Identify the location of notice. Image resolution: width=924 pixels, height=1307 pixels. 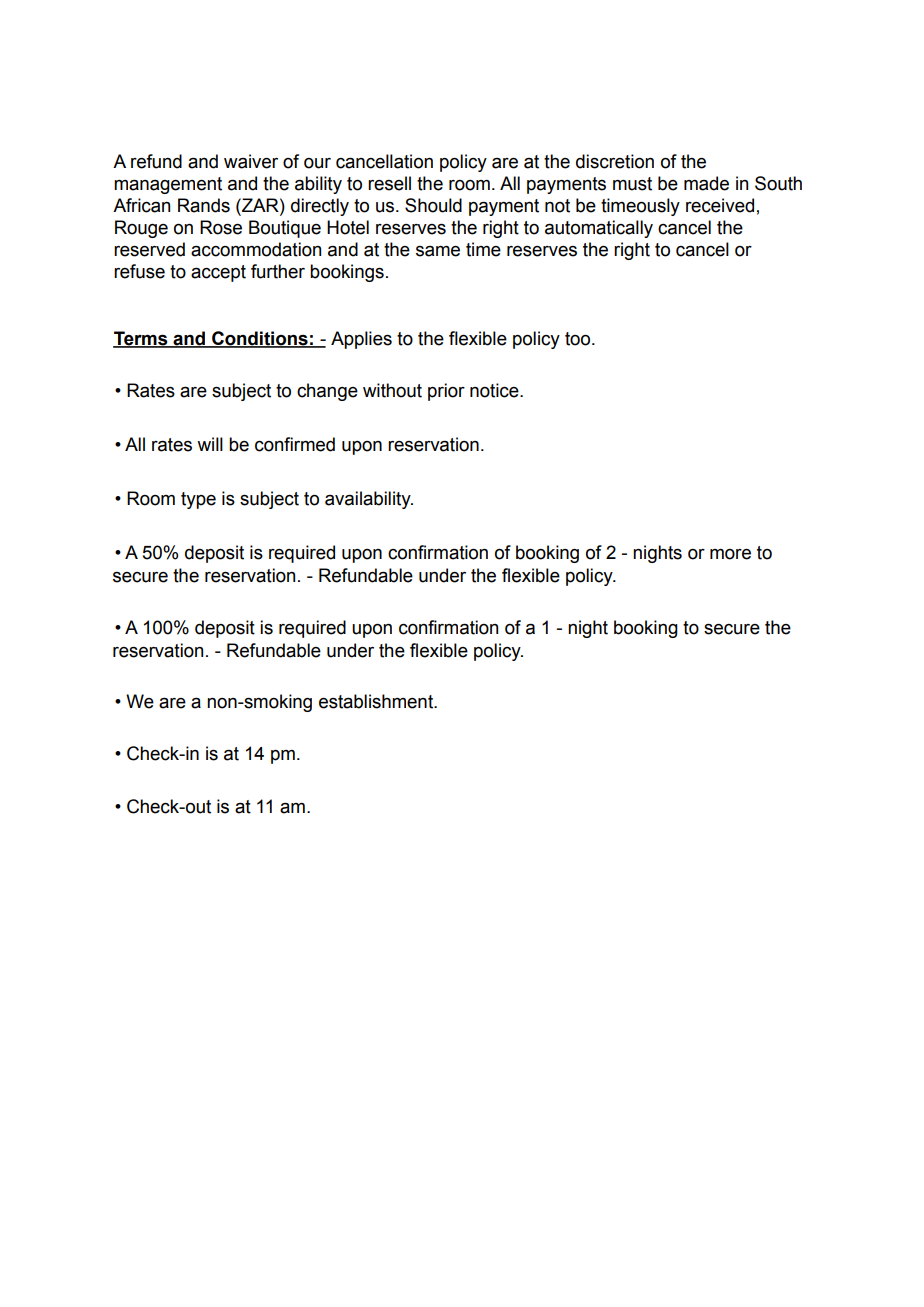
(495, 390).
